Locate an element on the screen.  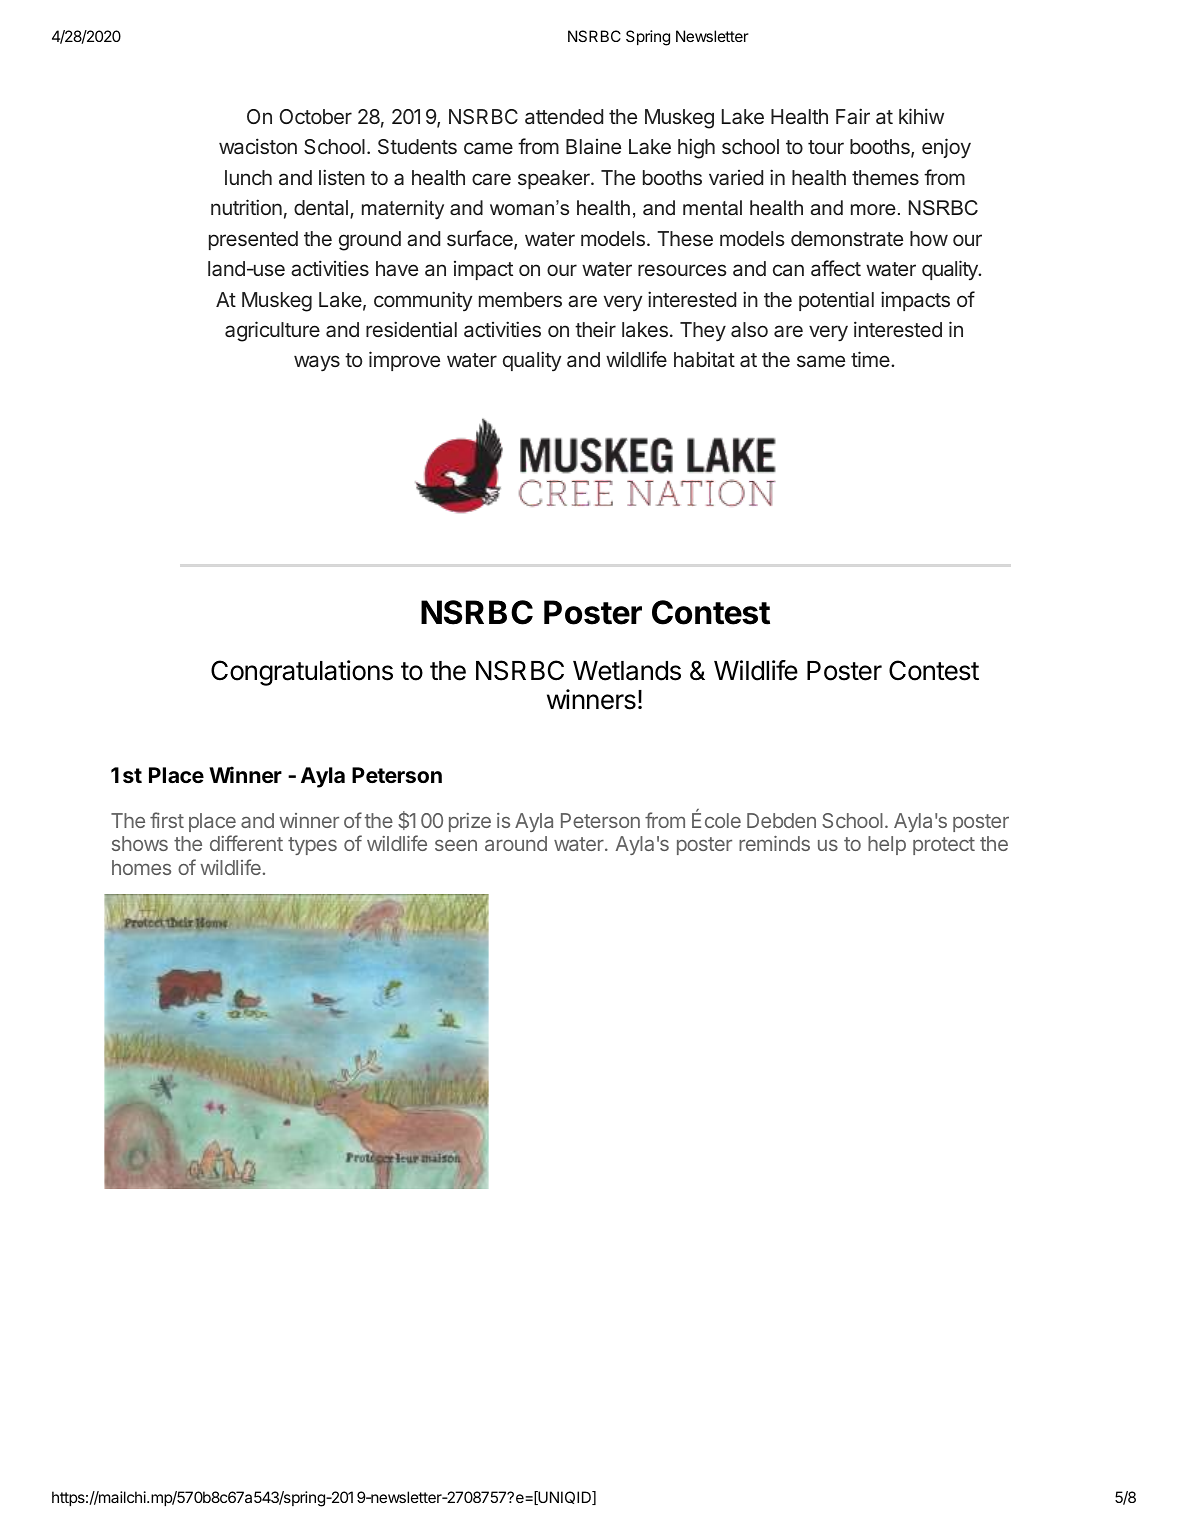
different is located at coordinates (246, 843).
